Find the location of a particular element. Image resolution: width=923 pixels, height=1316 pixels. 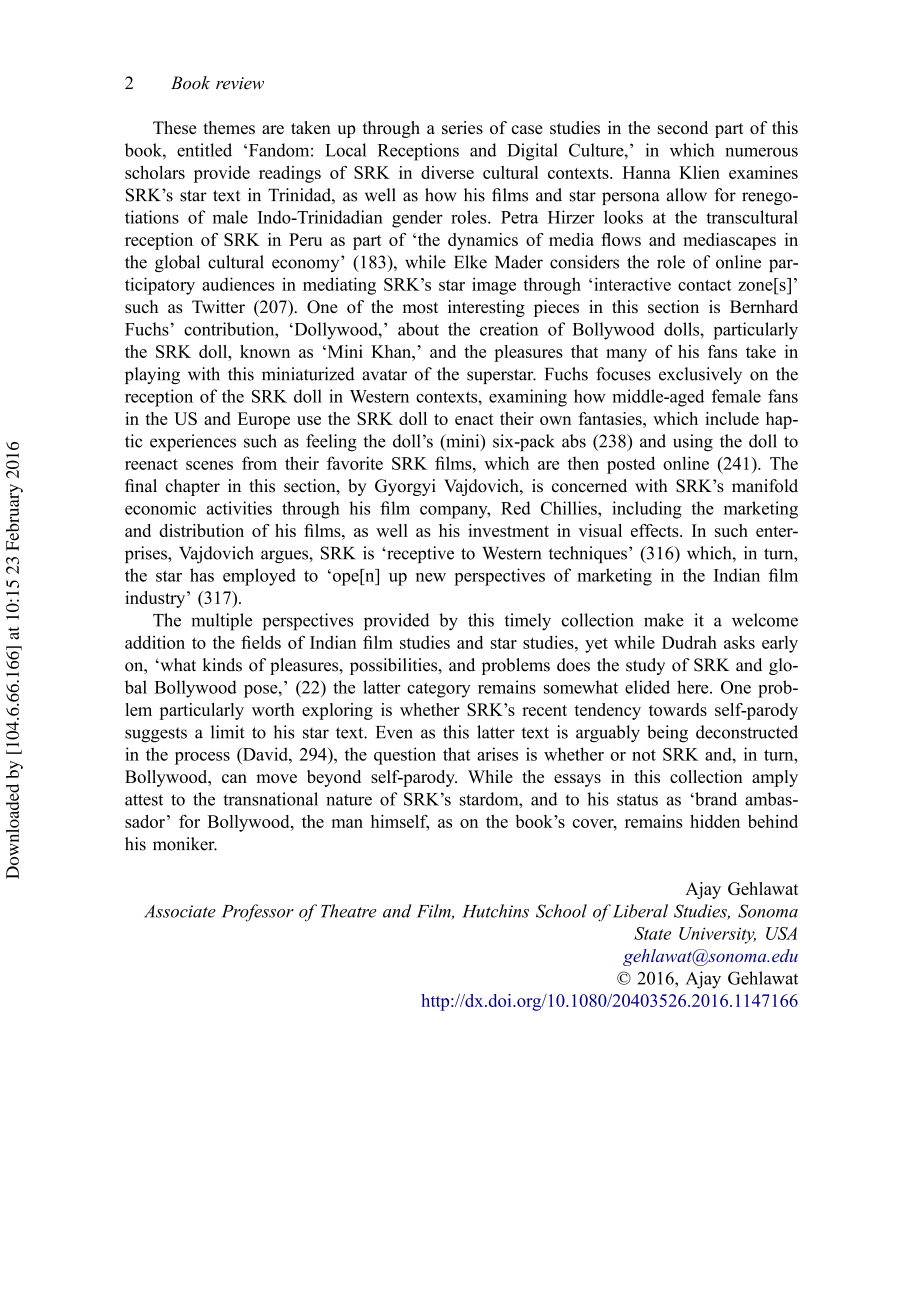

activities is located at coordinates (239, 508).
